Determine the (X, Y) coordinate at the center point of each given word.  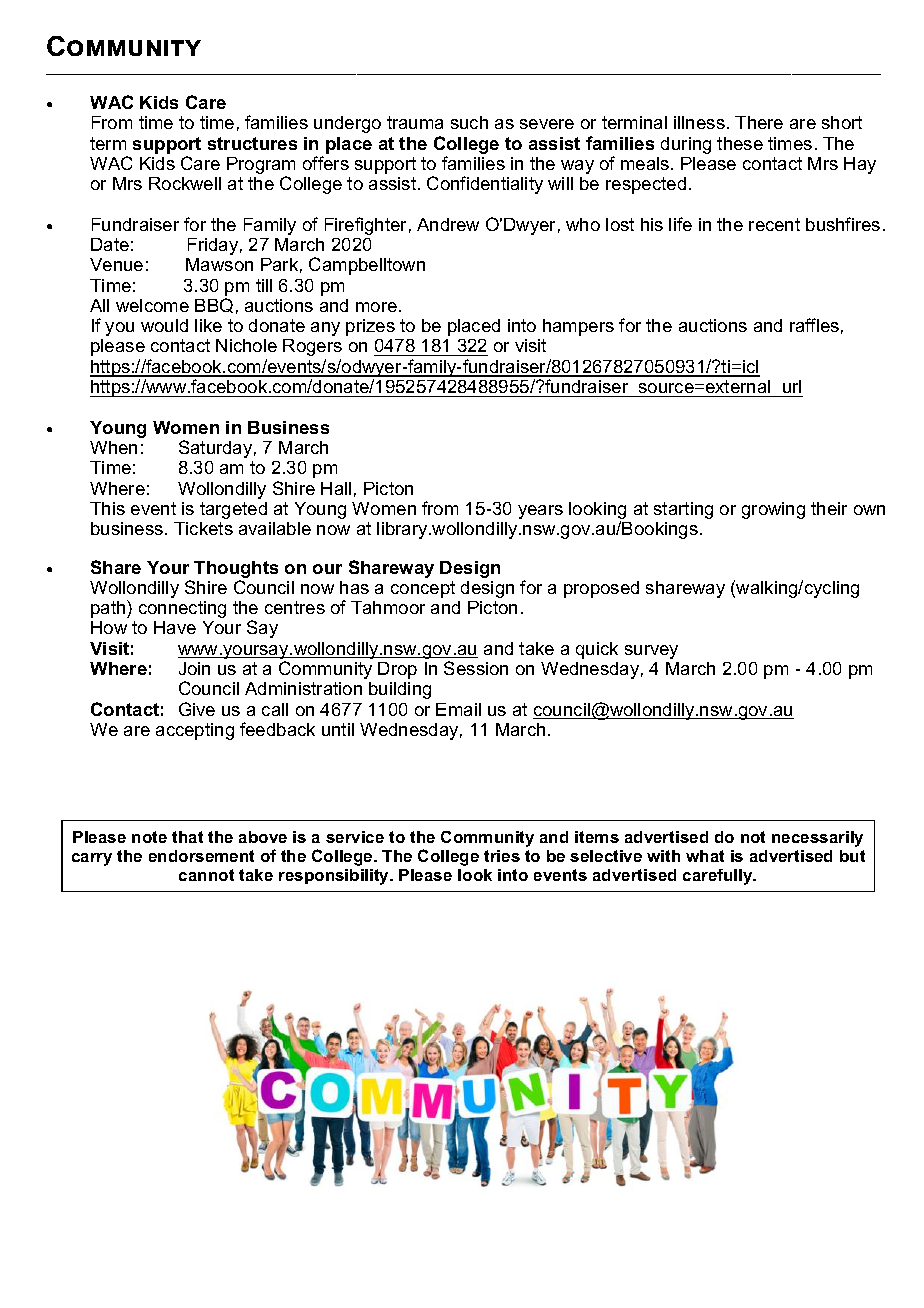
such (469, 122)
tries (502, 856)
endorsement (201, 856)
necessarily (817, 839)
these (740, 143)
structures (252, 143)
